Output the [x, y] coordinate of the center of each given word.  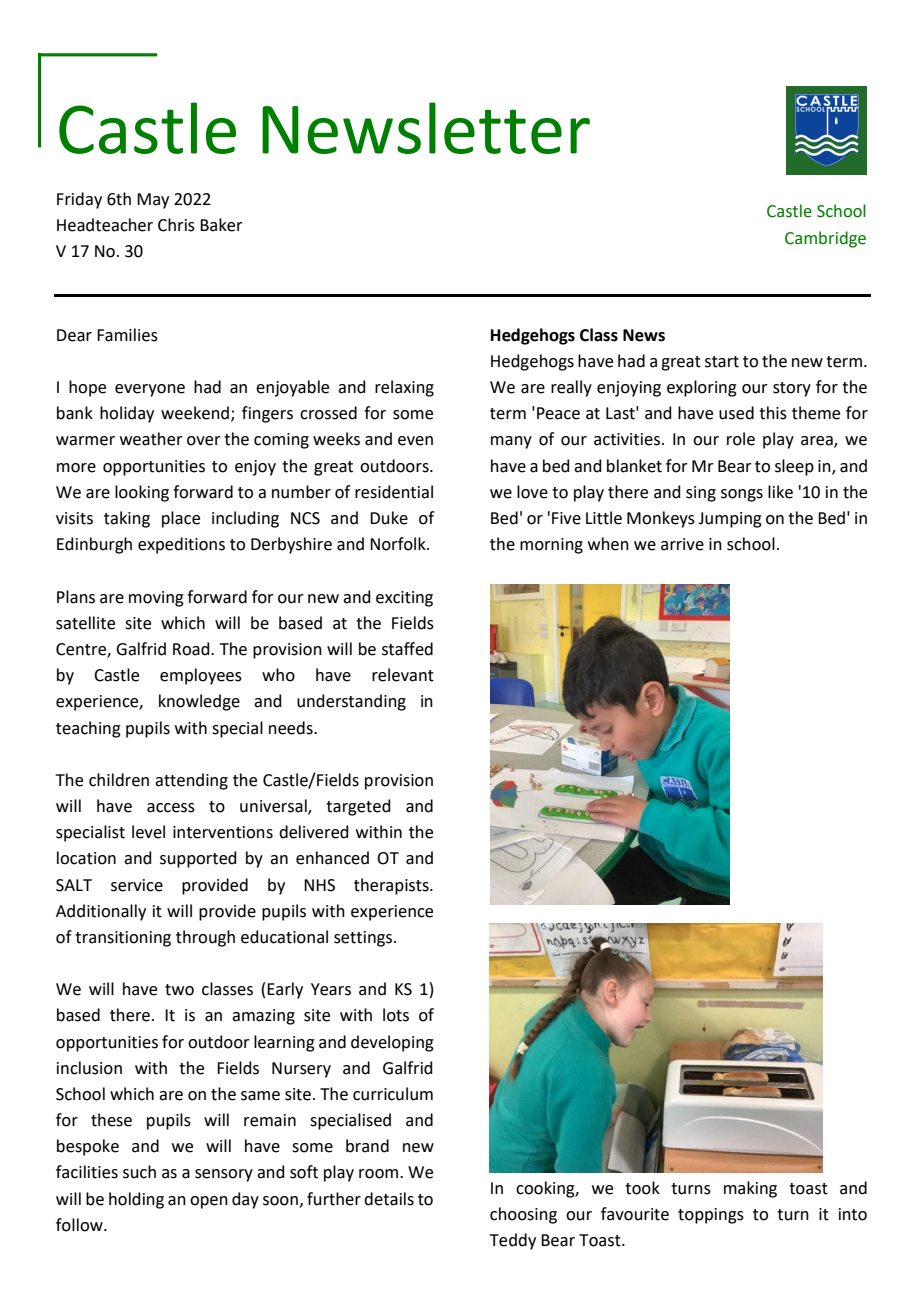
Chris [176, 225]
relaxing [404, 388]
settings [364, 939]
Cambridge [825, 239]
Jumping [730, 520]
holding [136, 1200]
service [137, 885]
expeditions [181, 545]
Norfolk [399, 544]
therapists [392, 886]
